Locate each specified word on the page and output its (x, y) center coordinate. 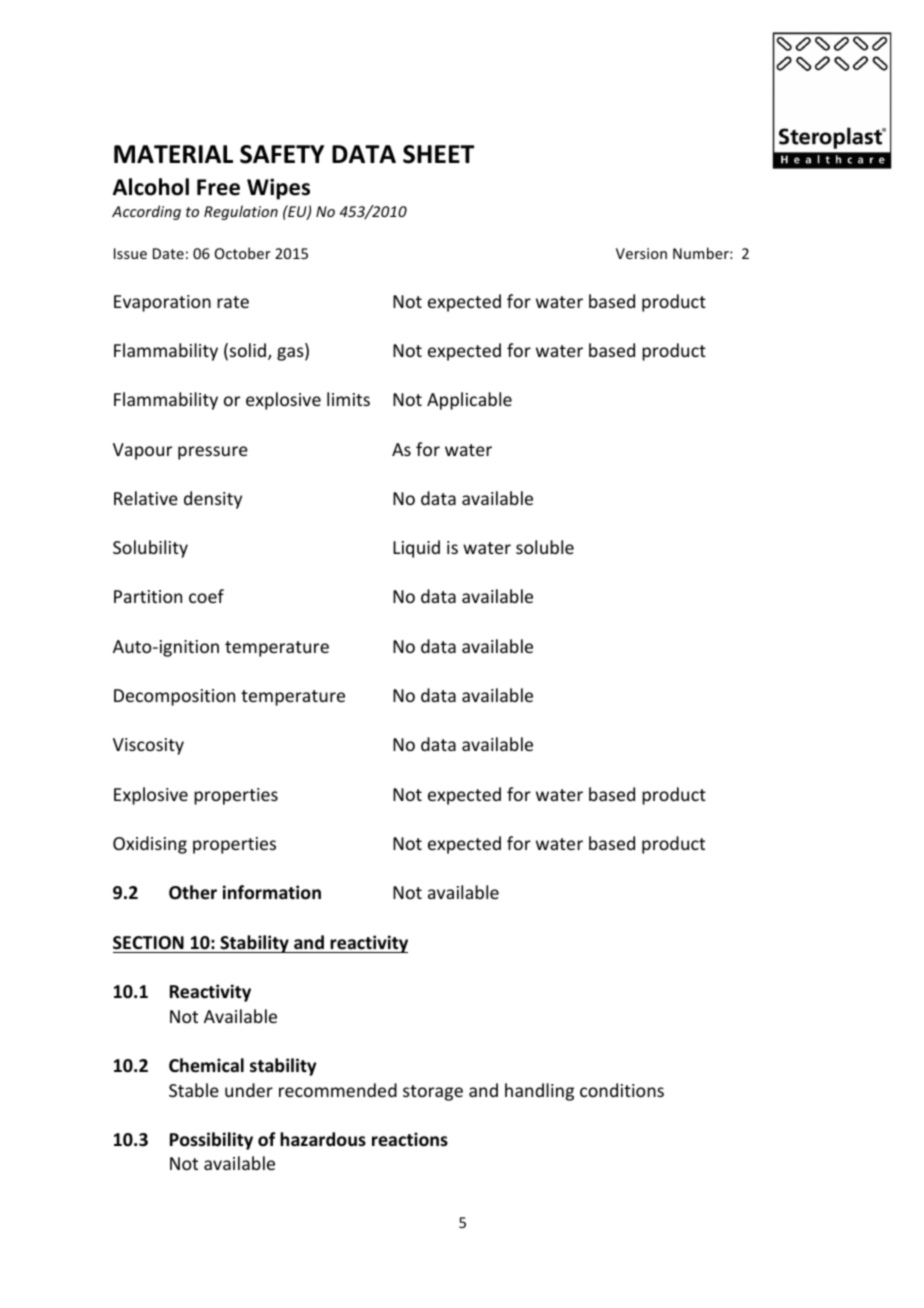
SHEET (438, 154)
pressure (213, 453)
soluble (545, 547)
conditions (622, 1090)
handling (539, 1092)
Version (641, 253)
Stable (194, 1090)
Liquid (416, 549)
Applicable (469, 401)
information (272, 892)
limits (348, 399)
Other (193, 892)
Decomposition (174, 697)
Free (218, 187)
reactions (410, 1139)
